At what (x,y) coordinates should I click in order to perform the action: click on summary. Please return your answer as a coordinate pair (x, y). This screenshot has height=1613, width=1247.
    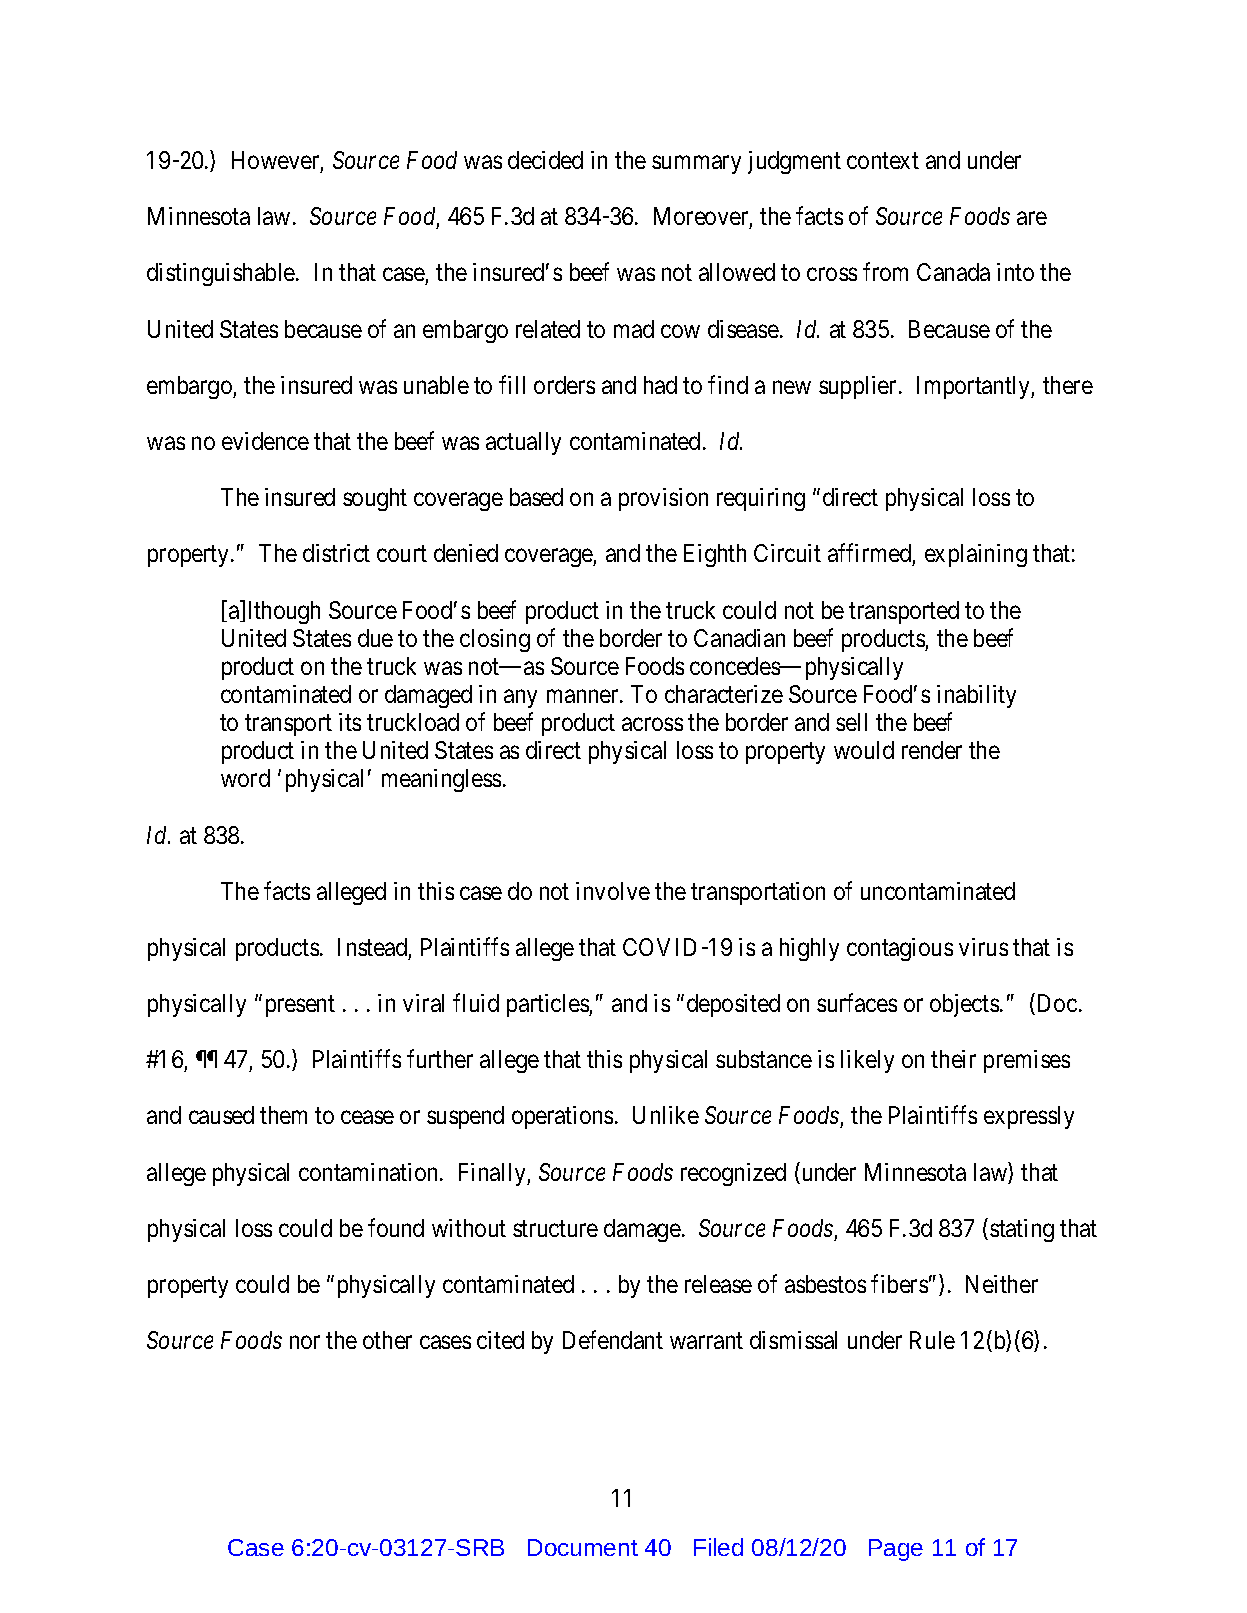
    Looking at the image, I should click on (696, 165).
